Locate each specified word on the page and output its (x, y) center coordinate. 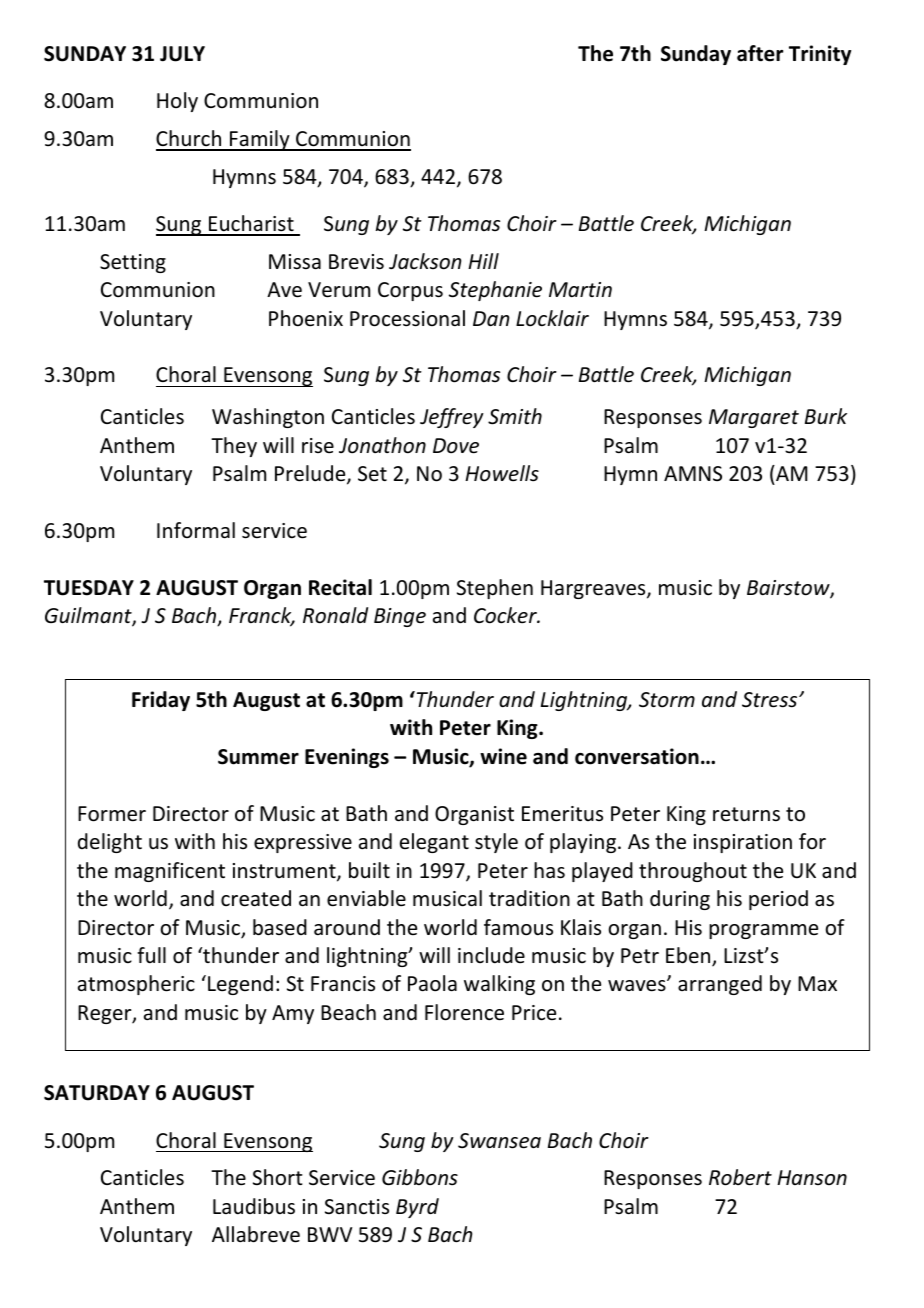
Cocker (506, 615)
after (760, 53)
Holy (177, 102)
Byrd (417, 1208)
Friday (161, 701)
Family (260, 140)
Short (278, 1177)
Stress (771, 700)
